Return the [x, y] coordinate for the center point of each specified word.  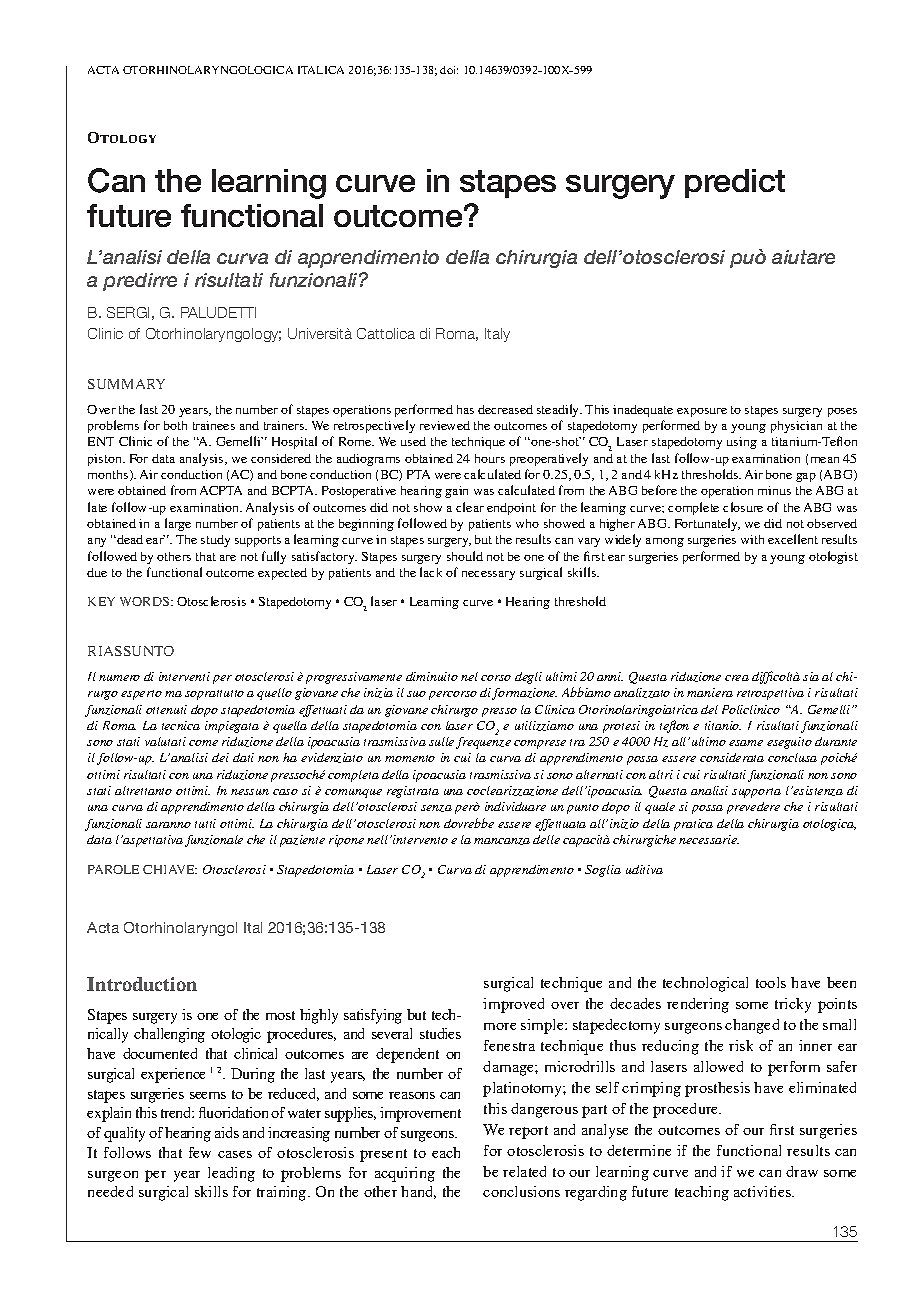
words [146, 601]
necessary [488, 575]
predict [735, 183]
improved [513, 1005]
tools [771, 982]
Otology [122, 137]
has [465, 409]
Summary [126, 384]
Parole [113, 869]
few [200, 1152]
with [752, 539]
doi [449, 70]
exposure [702, 412]
